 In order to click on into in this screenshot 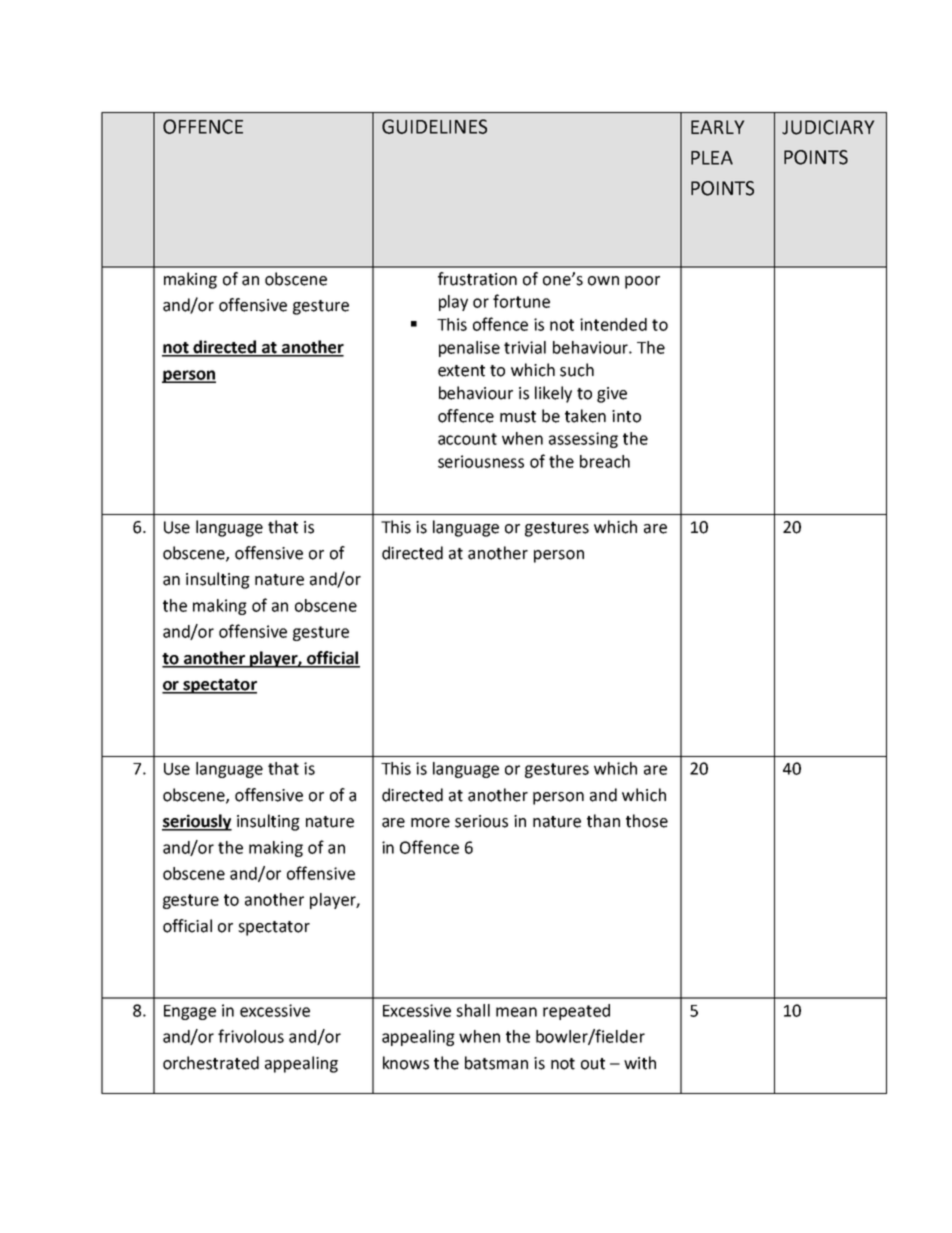, I will do `click(626, 416)`.
